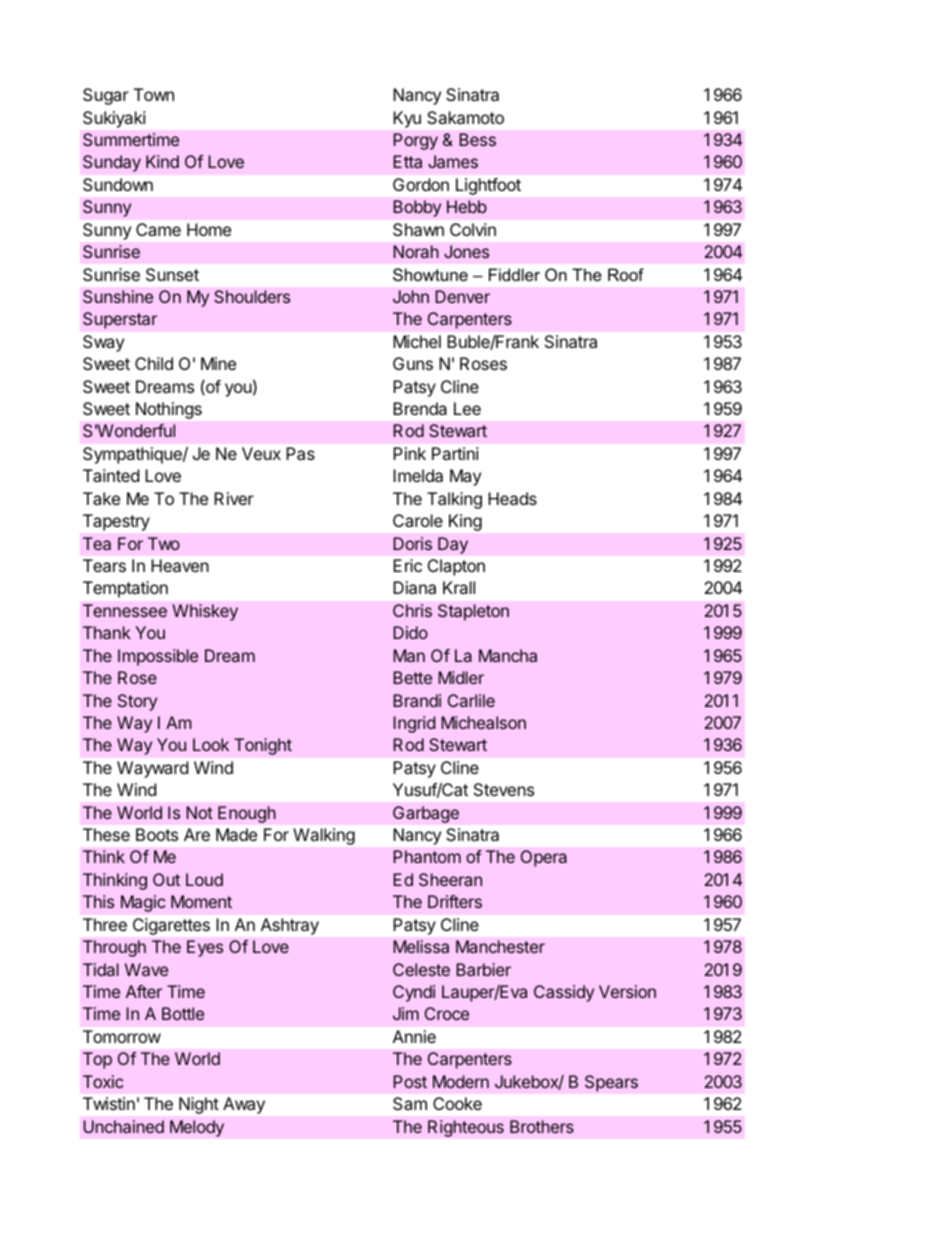  Describe the element at coordinates (125, 610) in the image. I see `Tennessee` at that location.
